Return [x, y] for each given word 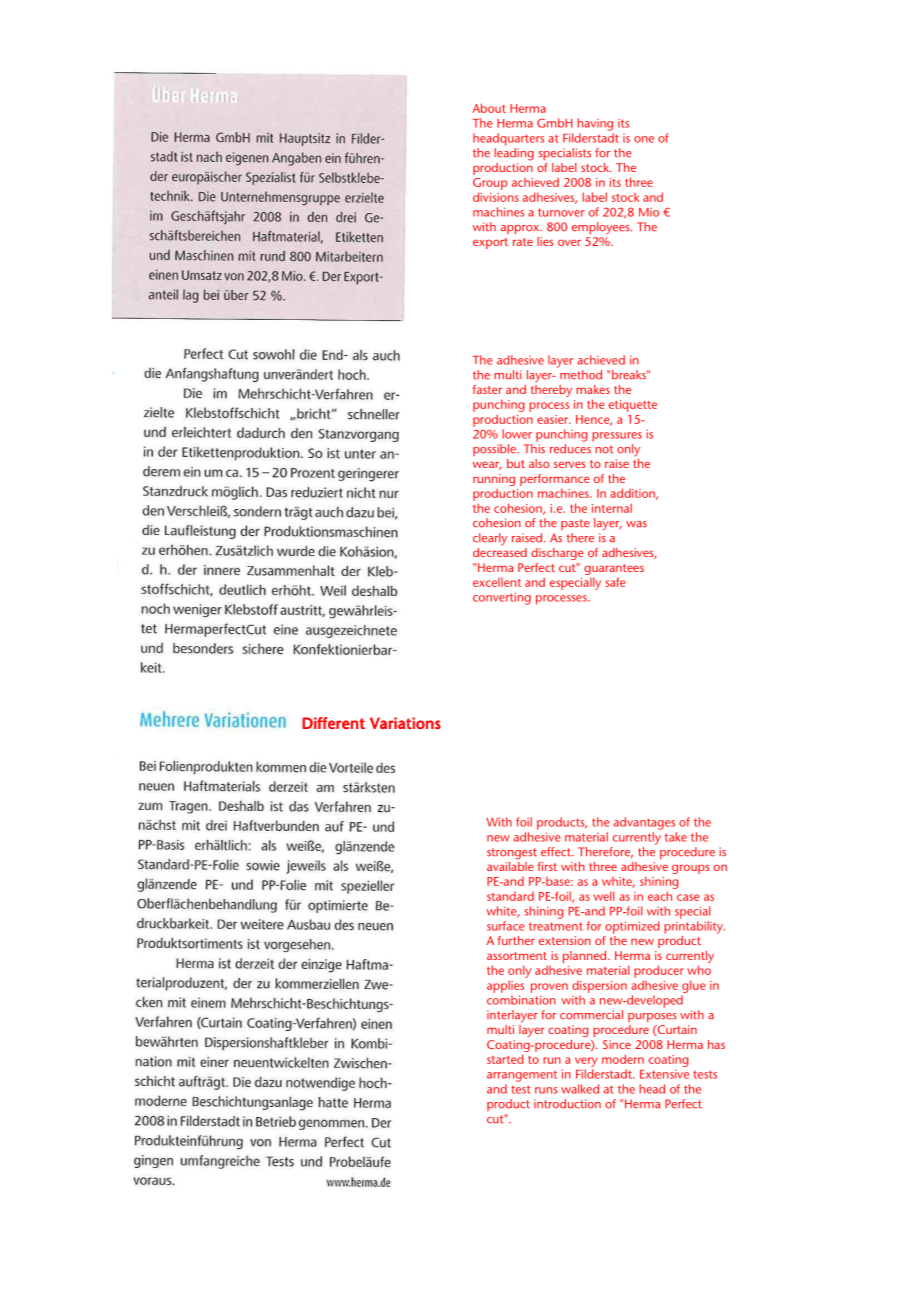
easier [554, 419]
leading [514, 153]
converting [502, 598]
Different [333, 723]
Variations [405, 723]
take [676, 837]
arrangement [522, 1076]
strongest [512, 854]
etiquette [633, 406]
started [505, 1059]
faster [487, 389]
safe [615, 582]
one [644, 139]
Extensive [664, 1074]
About [489, 108]
